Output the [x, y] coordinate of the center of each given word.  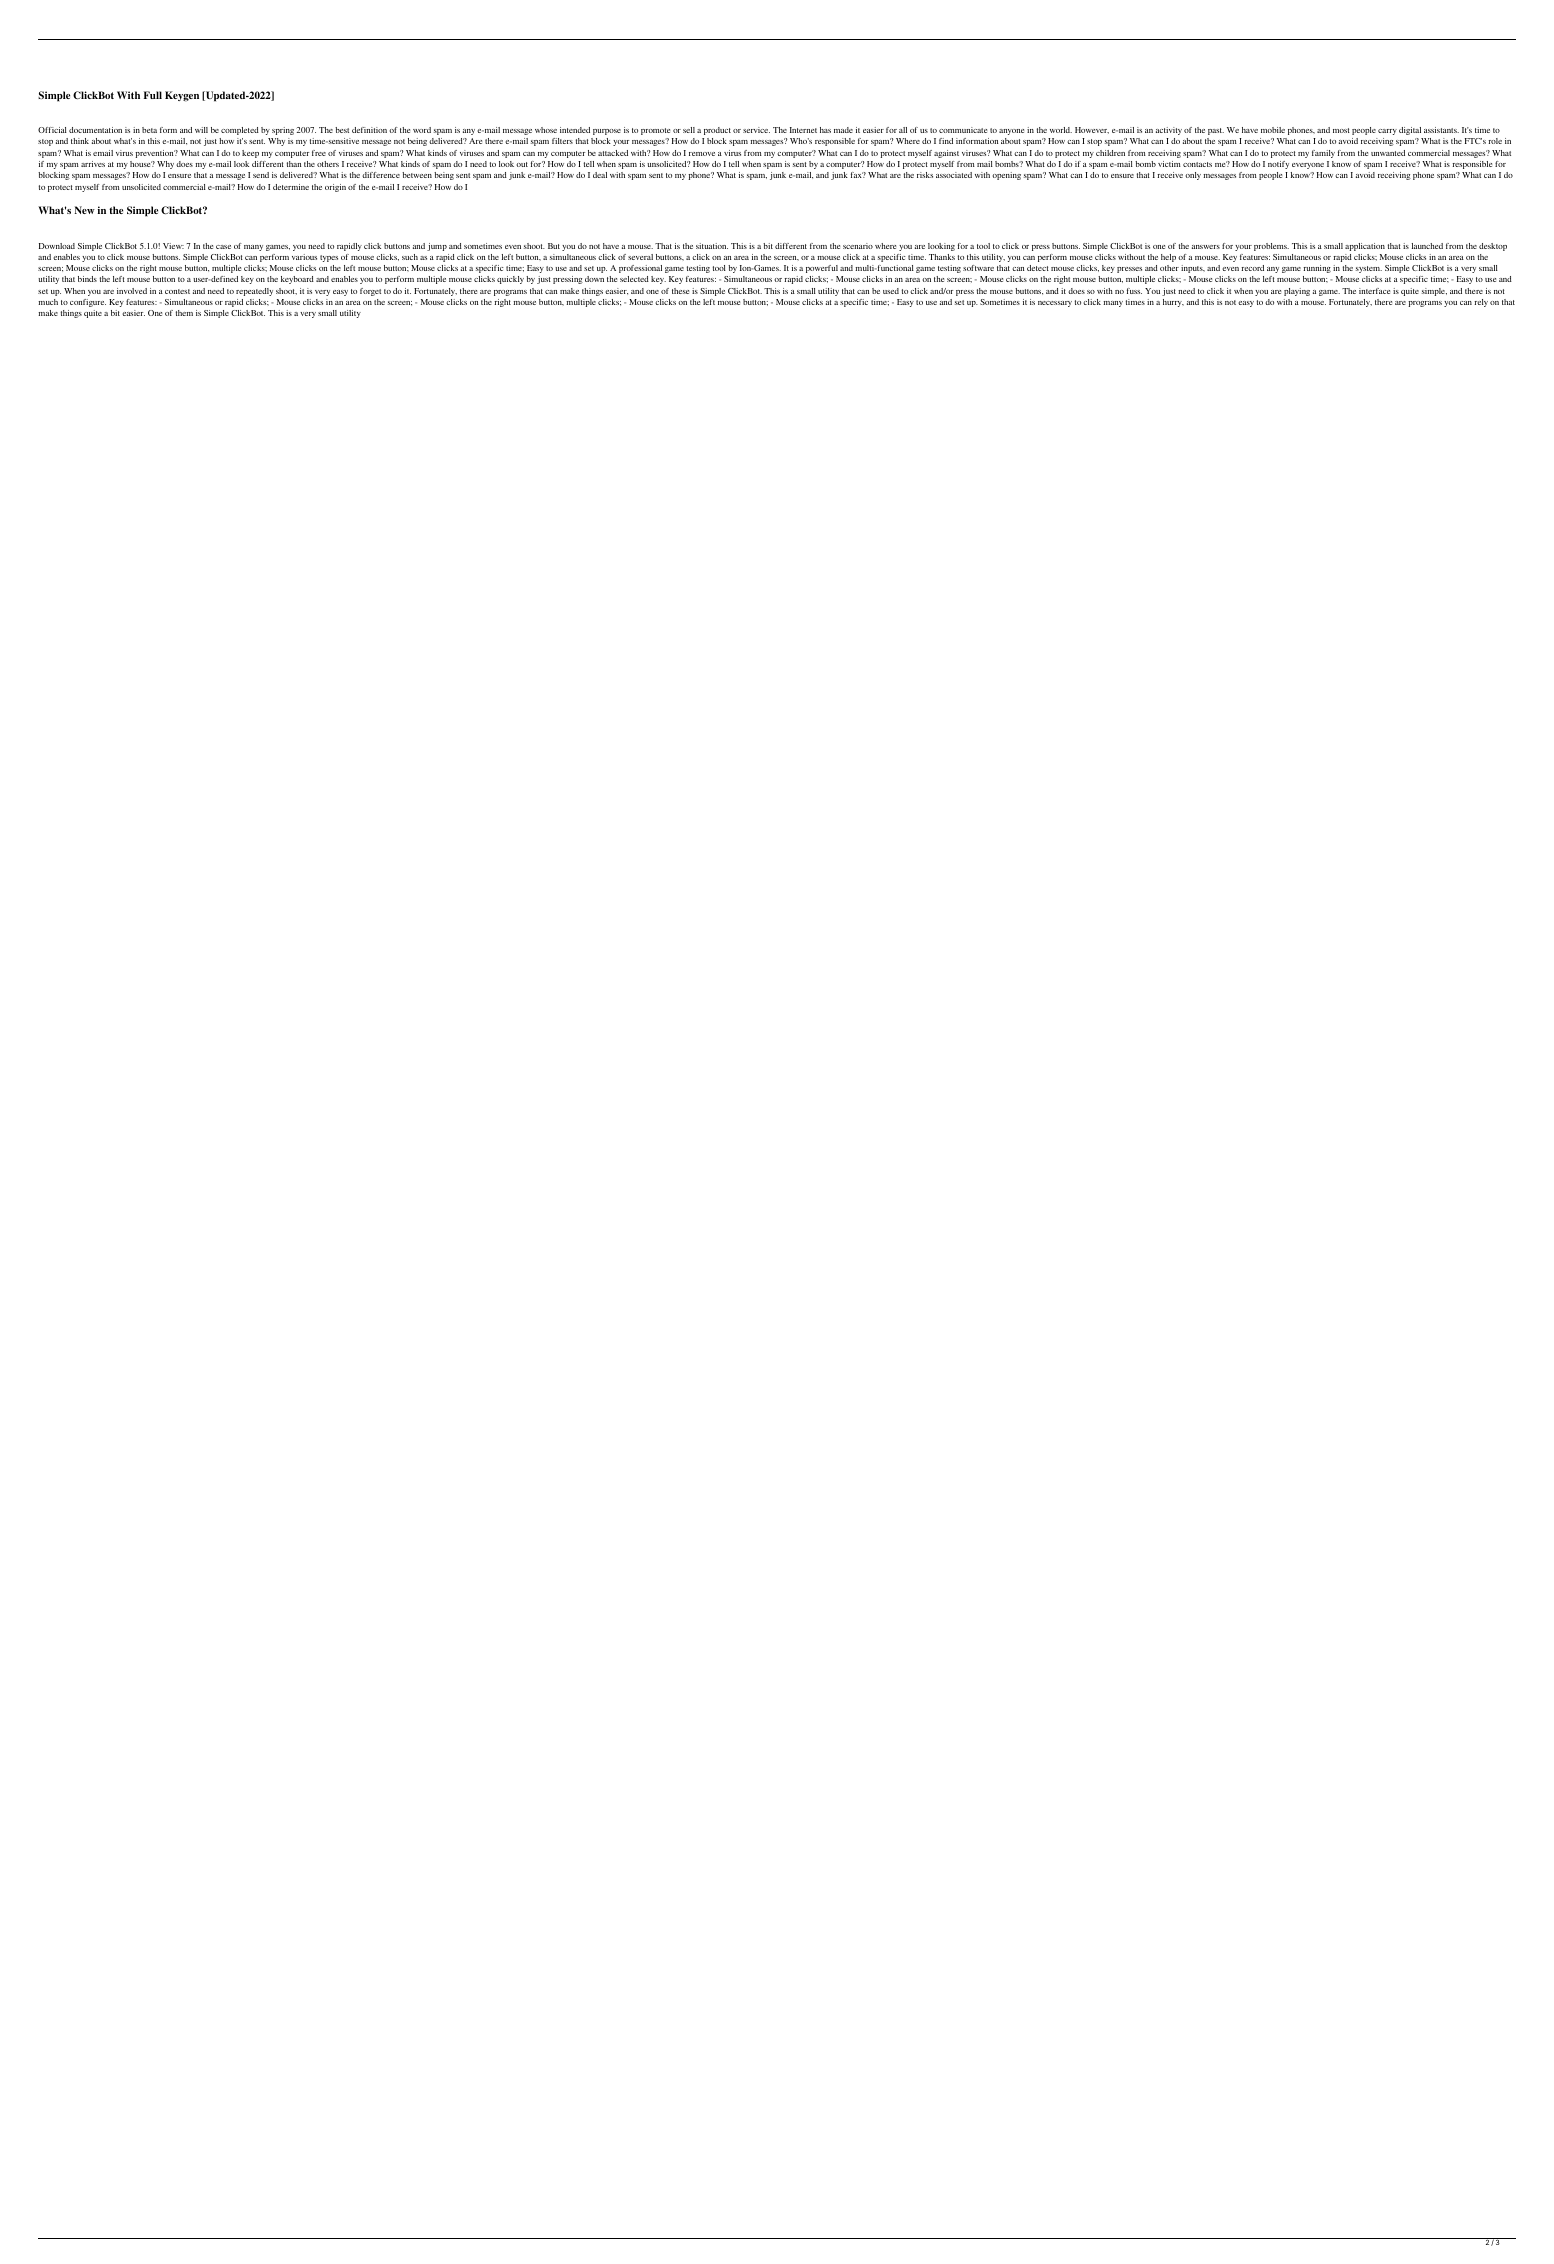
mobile [1273, 130]
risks [925, 175]
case [223, 247]
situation [712, 246]
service [756, 130]
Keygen [182, 96]
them [184, 313]
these [680, 291]
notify [1278, 165]
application [1365, 247]
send [261, 175]
